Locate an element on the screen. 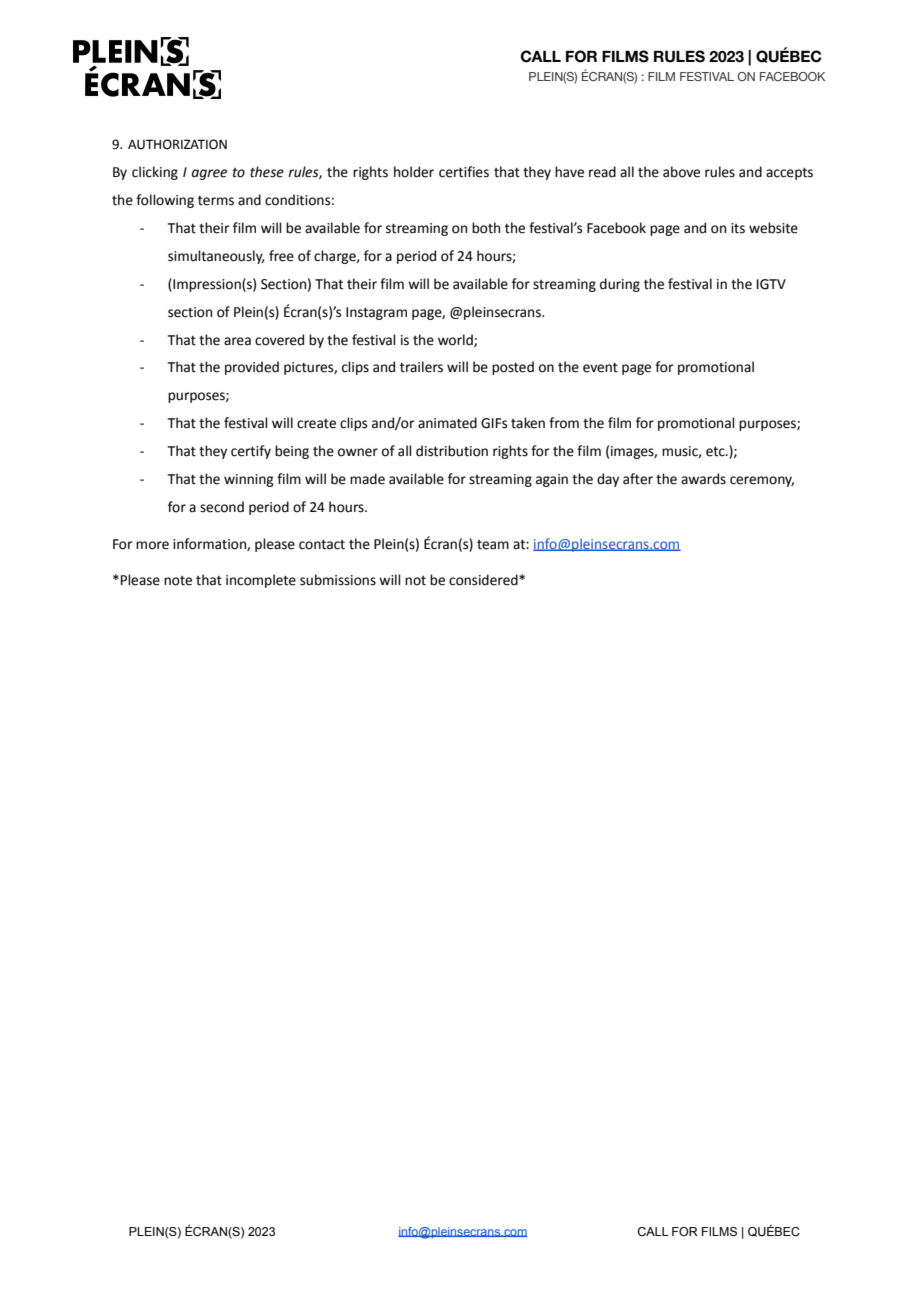  above is located at coordinates (681, 172).
